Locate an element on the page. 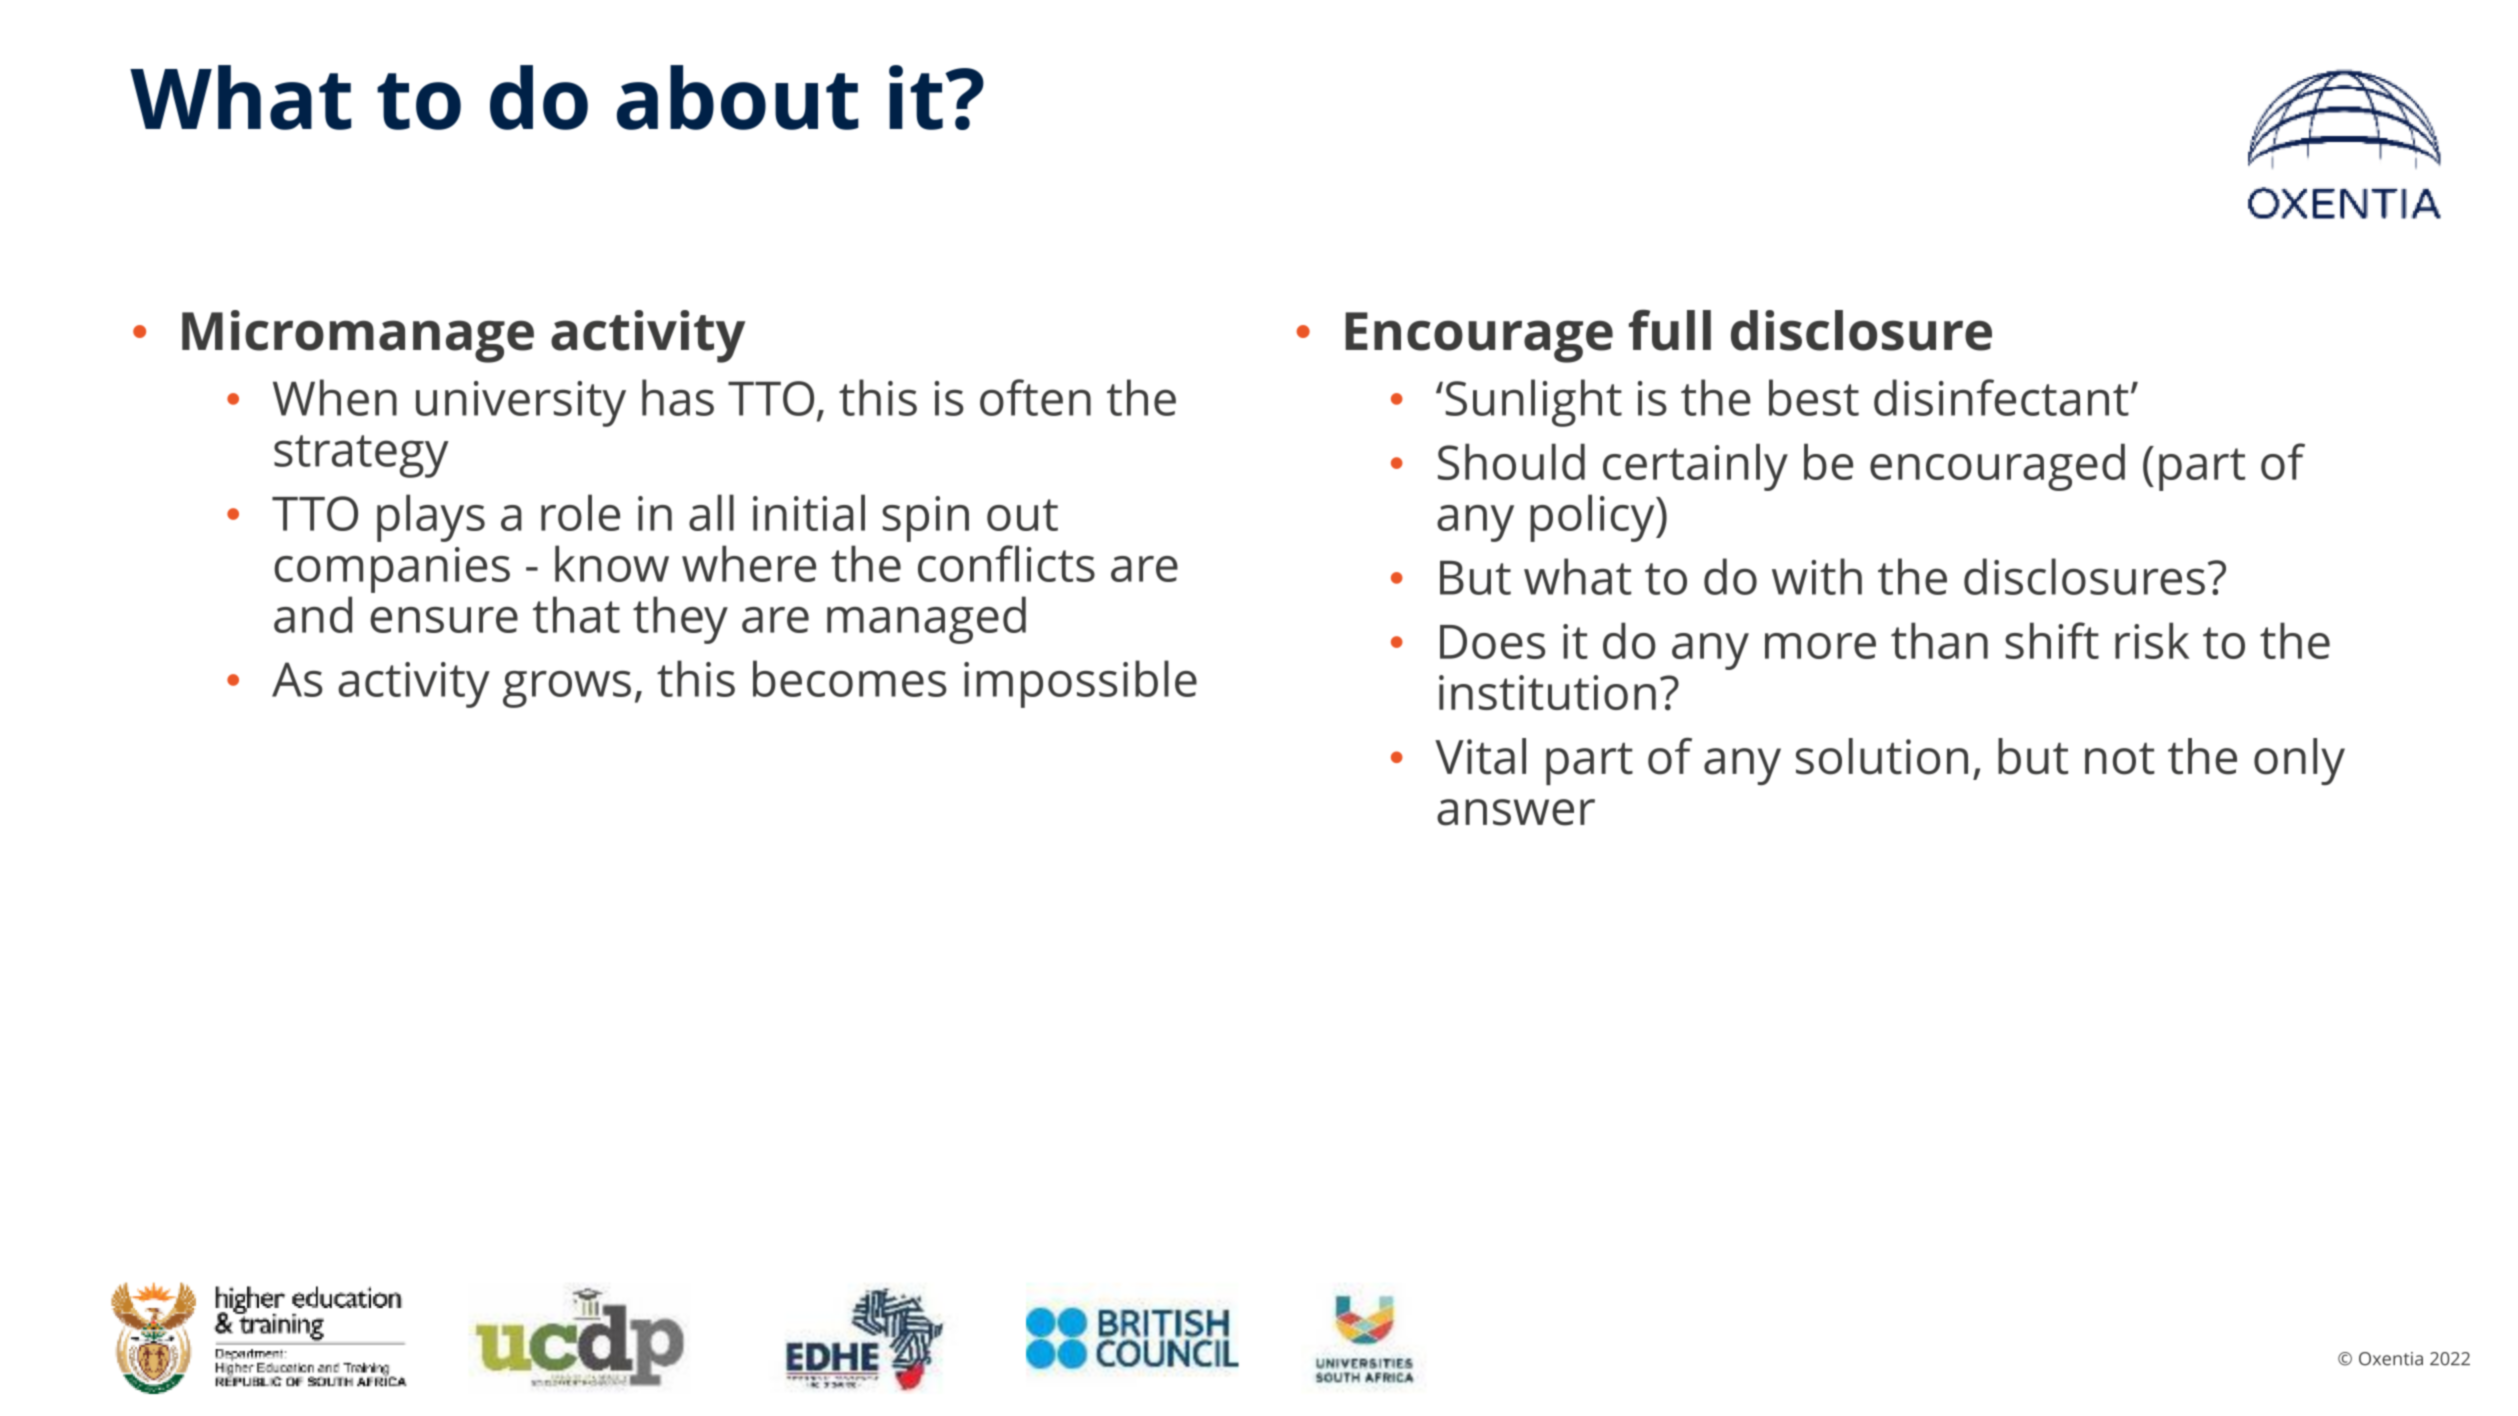 The height and width of the document is (1416, 2518). disinfectant is located at coordinates (2001, 397).
